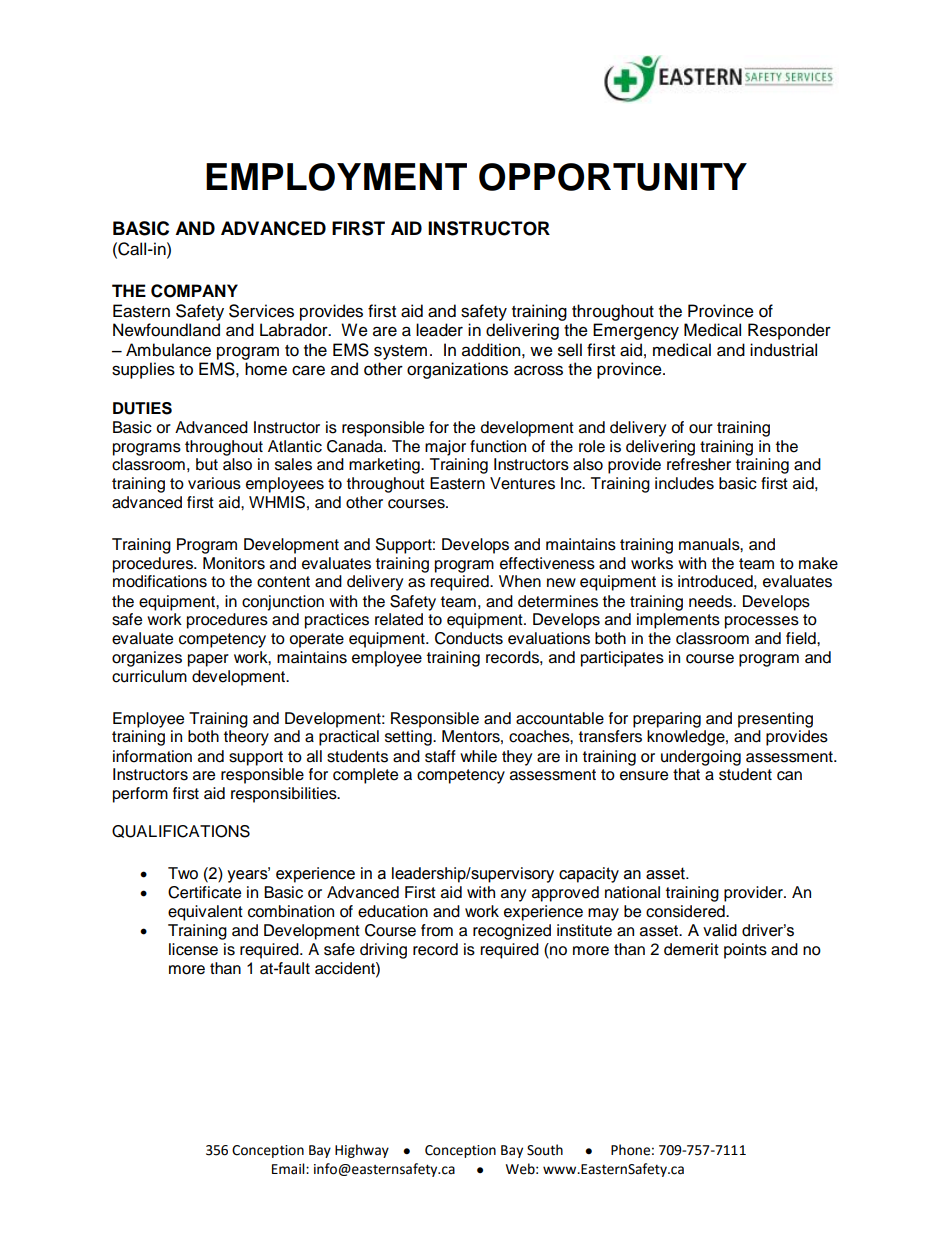 Image resolution: width=952 pixels, height=1233 pixels. Describe the element at coordinates (469, 638) in the screenshot. I see `Conducts` at that location.
